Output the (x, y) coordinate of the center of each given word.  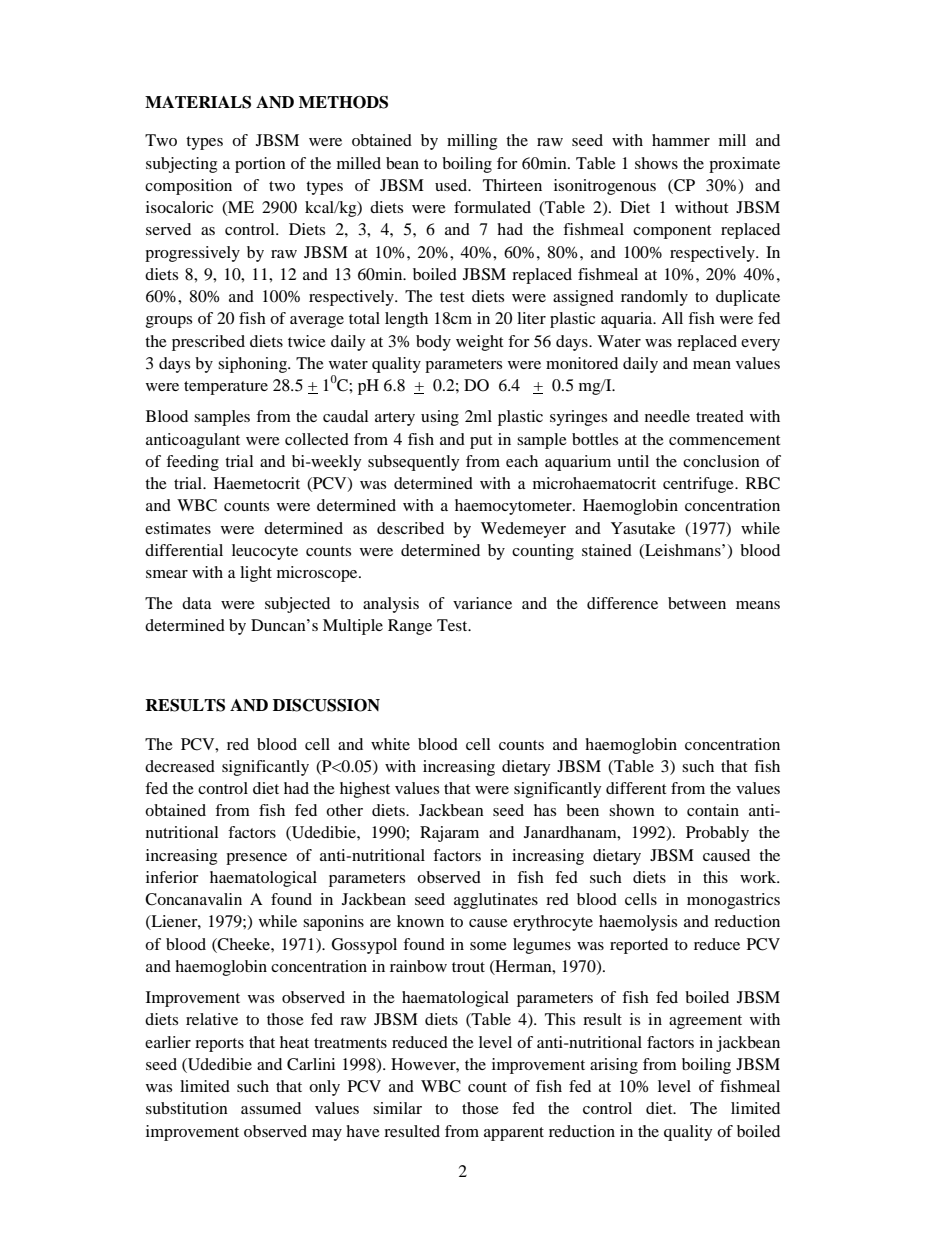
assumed (271, 1108)
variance (482, 603)
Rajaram (449, 834)
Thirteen (512, 185)
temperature (226, 388)
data (197, 603)
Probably (717, 834)
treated (720, 416)
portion (260, 165)
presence (256, 859)
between (697, 603)
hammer (681, 140)
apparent (514, 1134)
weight (479, 343)
